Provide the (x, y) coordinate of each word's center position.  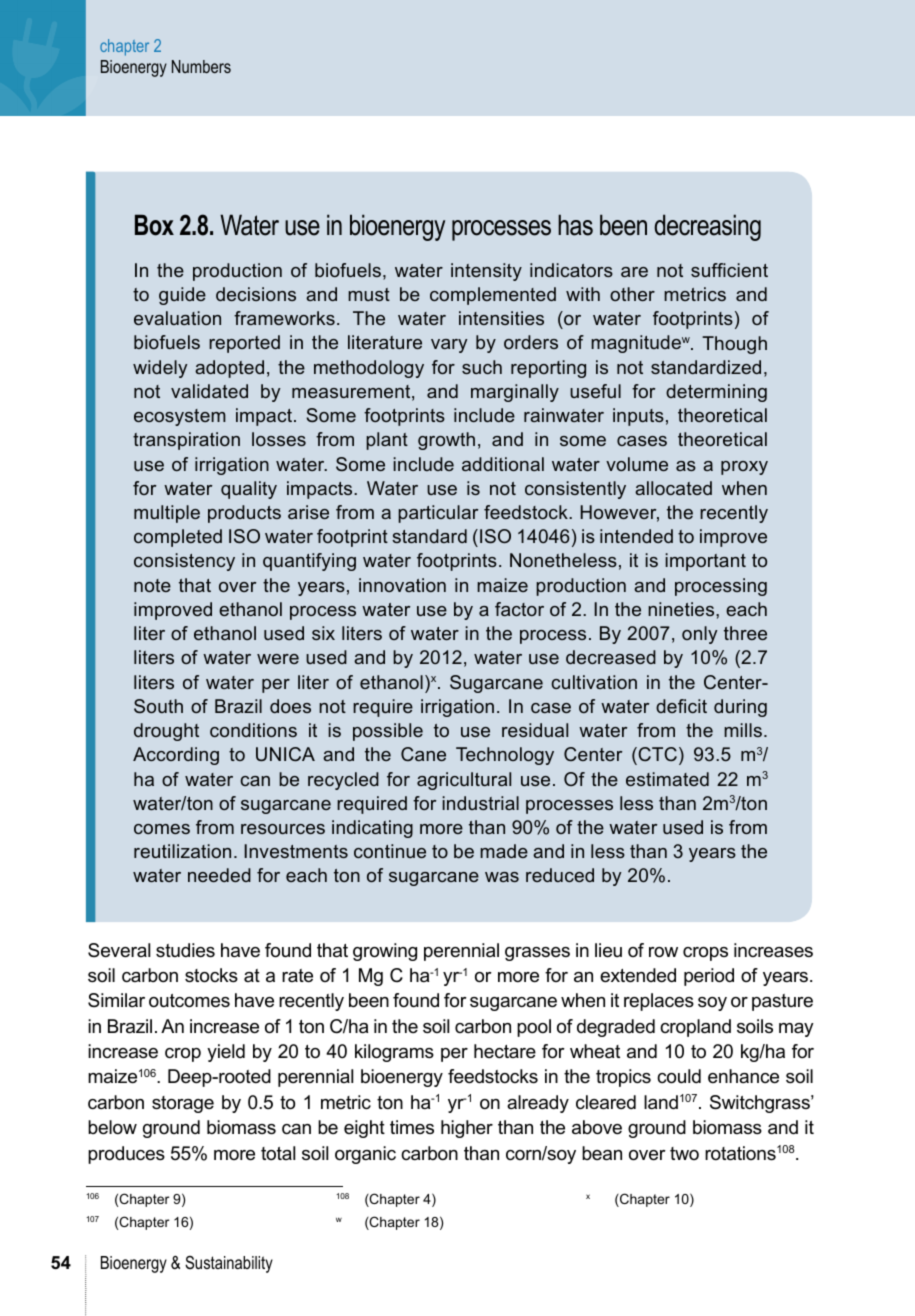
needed (219, 875)
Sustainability (229, 1264)
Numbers (201, 66)
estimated (667, 779)
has (575, 225)
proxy (744, 468)
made (504, 851)
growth (446, 441)
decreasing (707, 227)
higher (467, 1129)
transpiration (186, 441)
